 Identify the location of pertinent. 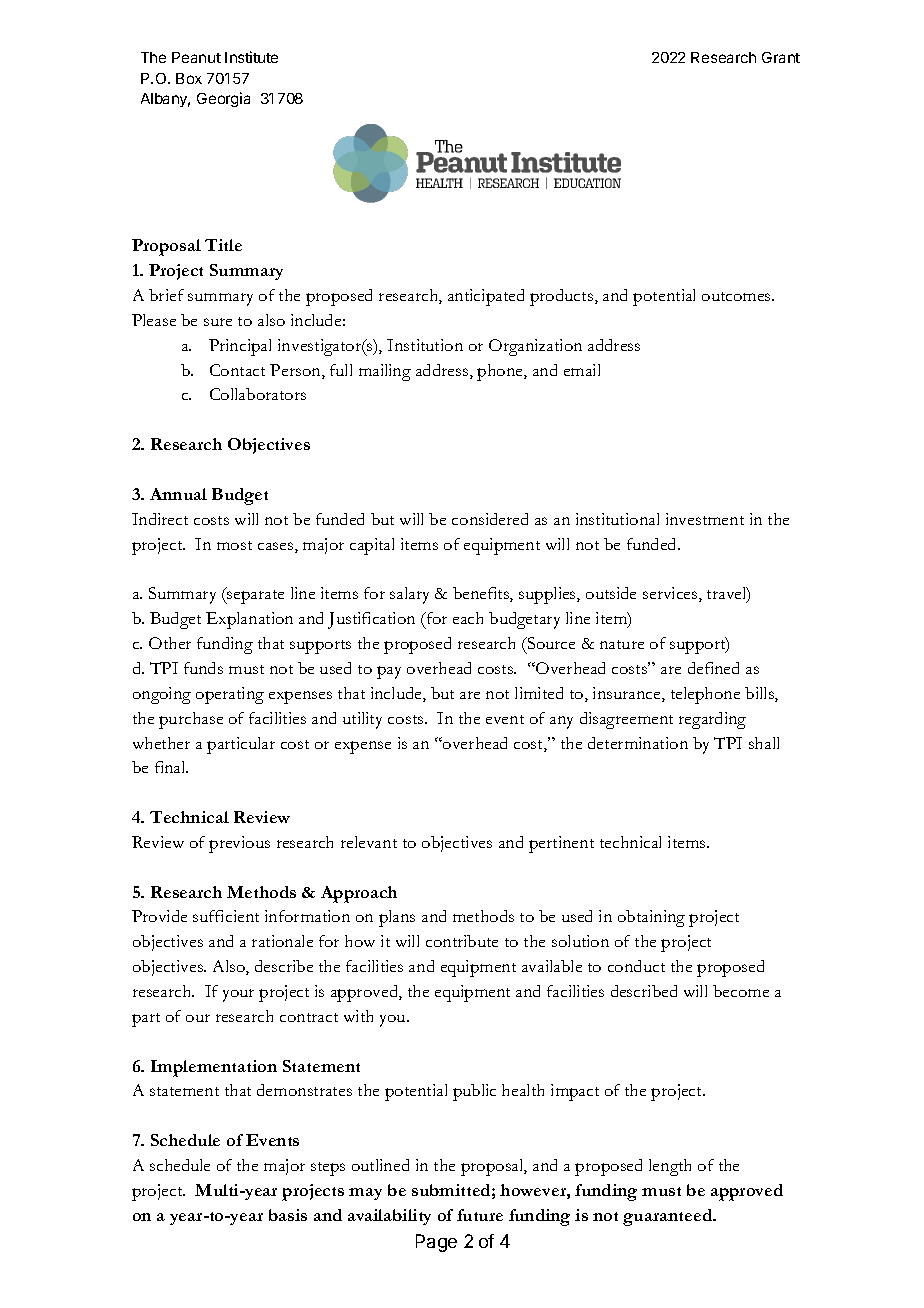
(561, 844).
